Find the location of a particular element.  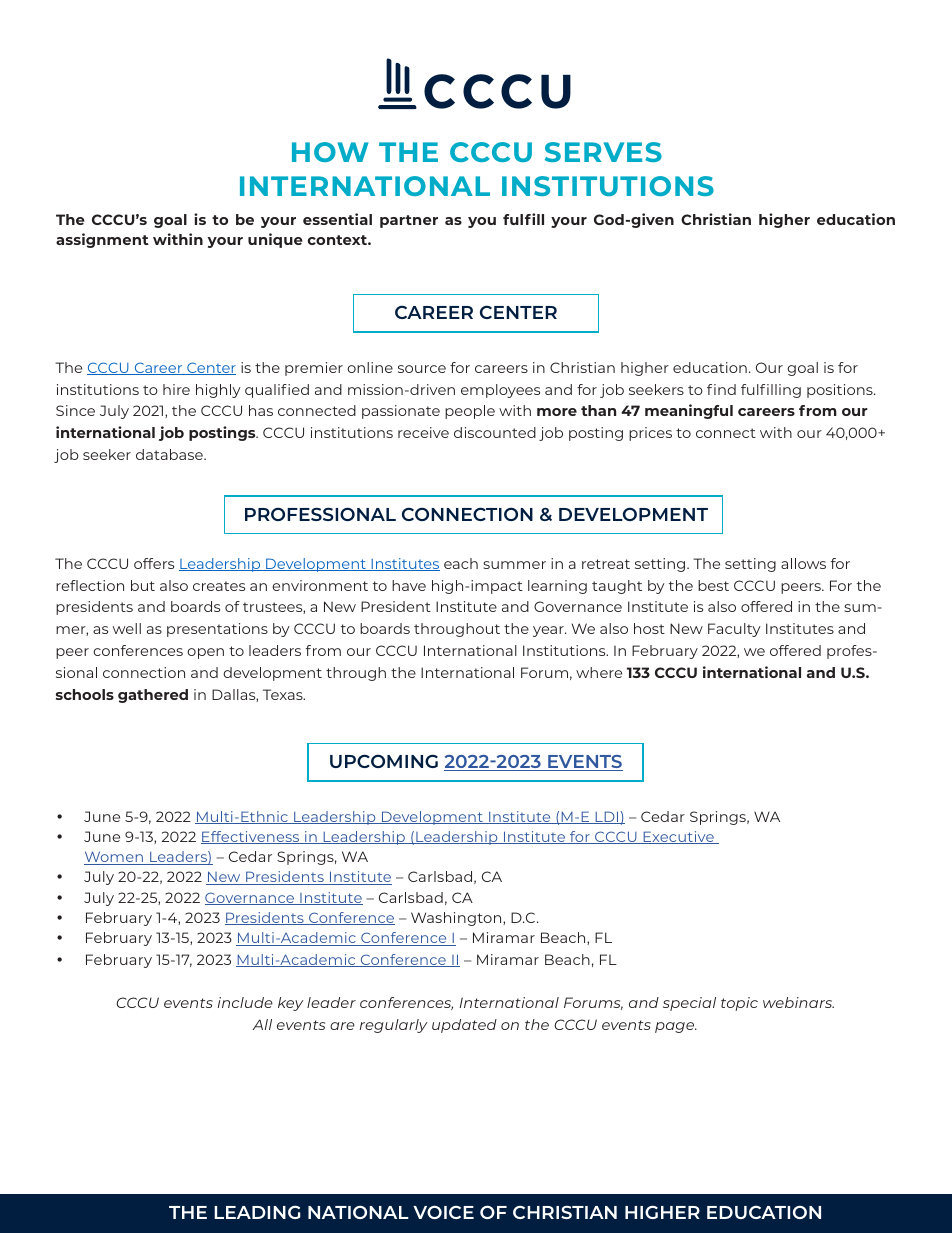

year is located at coordinates (549, 631).
